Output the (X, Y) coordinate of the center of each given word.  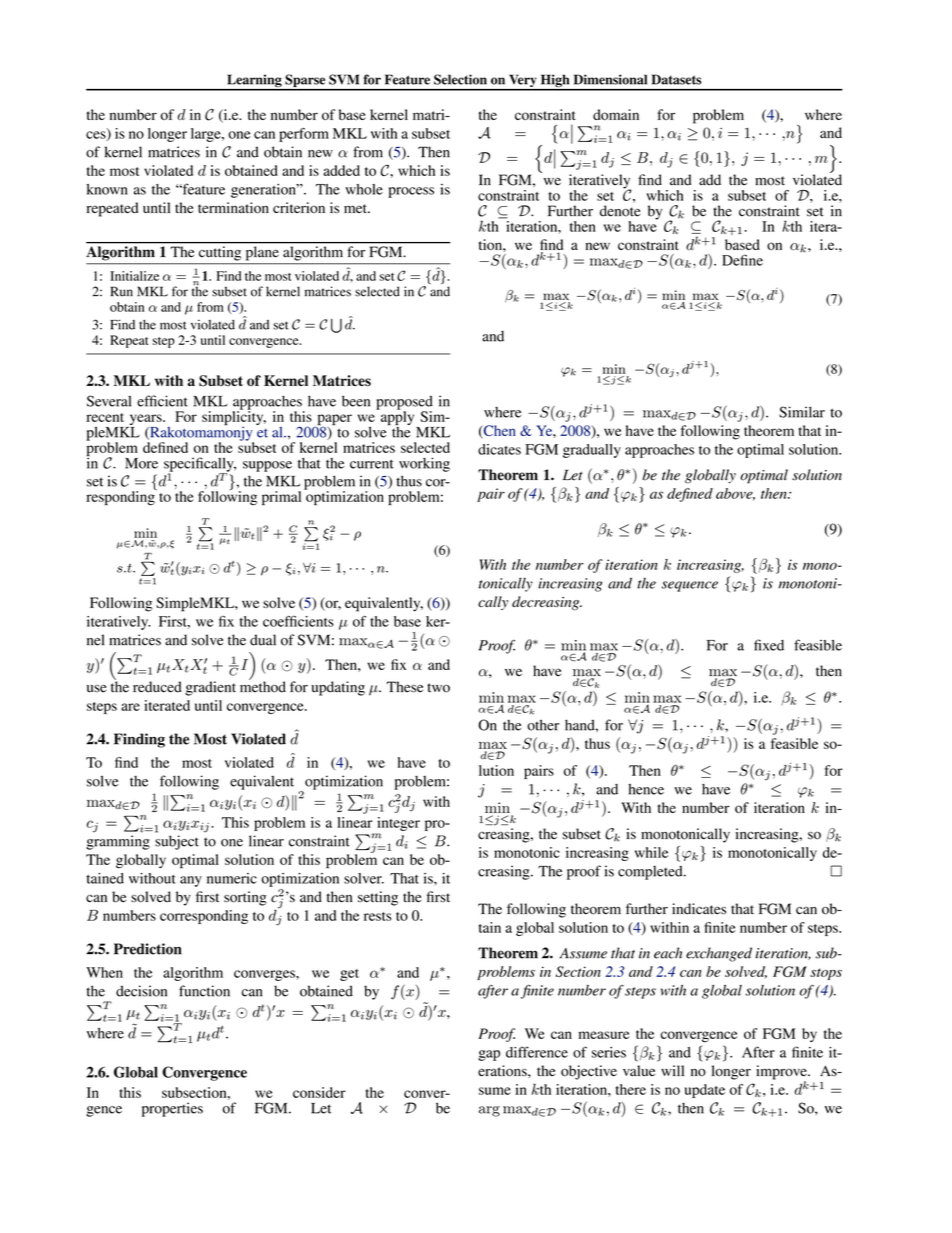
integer (398, 824)
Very (523, 82)
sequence (690, 586)
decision (141, 991)
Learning (254, 82)
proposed (404, 403)
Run (122, 291)
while (651, 852)
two (438, 688)
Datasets (677, 79)
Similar (802, 412)
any (191, 881)
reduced (157, 687)
